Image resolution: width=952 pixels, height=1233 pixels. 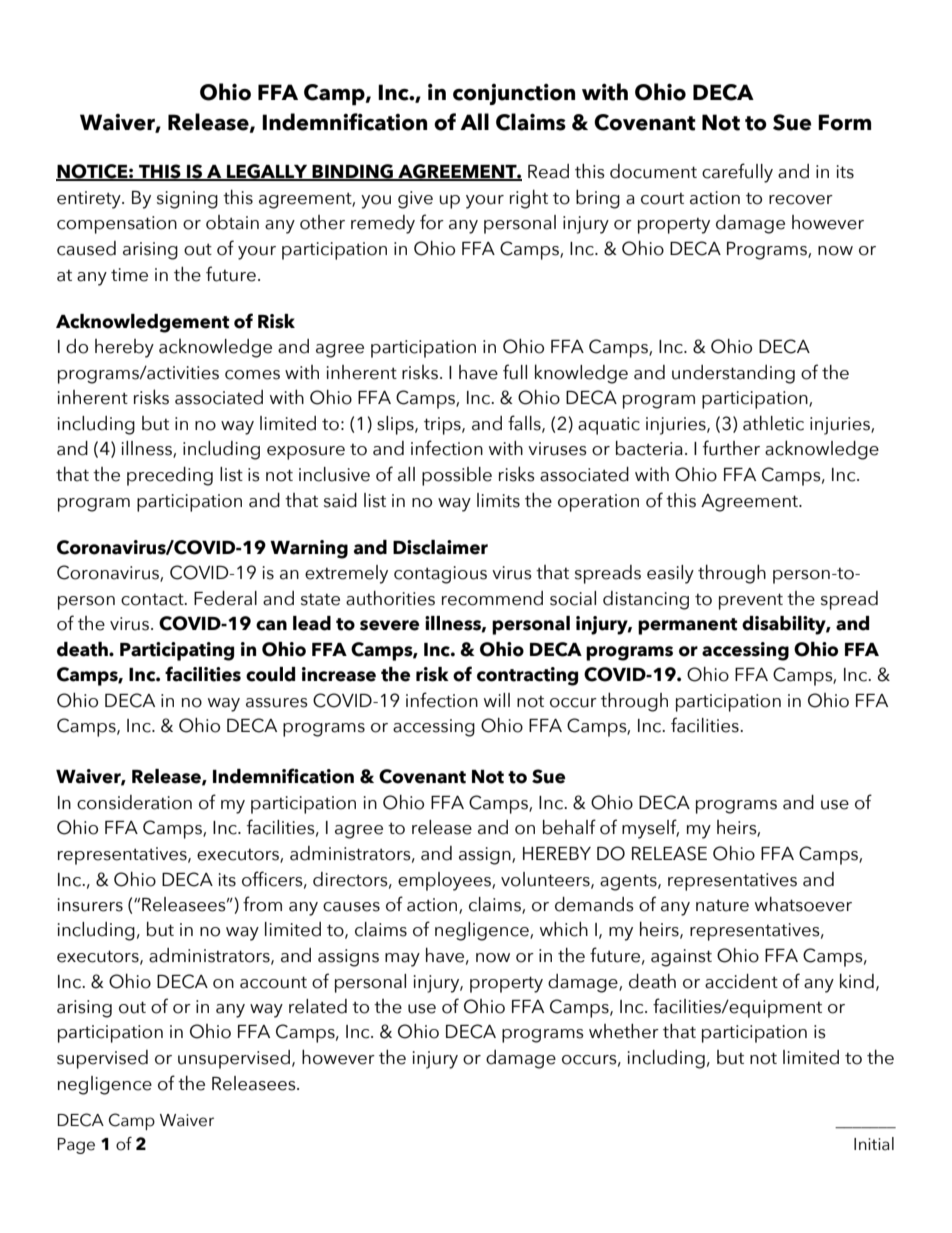 What do you see at coordinates (134, 802) in the screenshot?
I see `consideration` at bounding box center [134, 802].
